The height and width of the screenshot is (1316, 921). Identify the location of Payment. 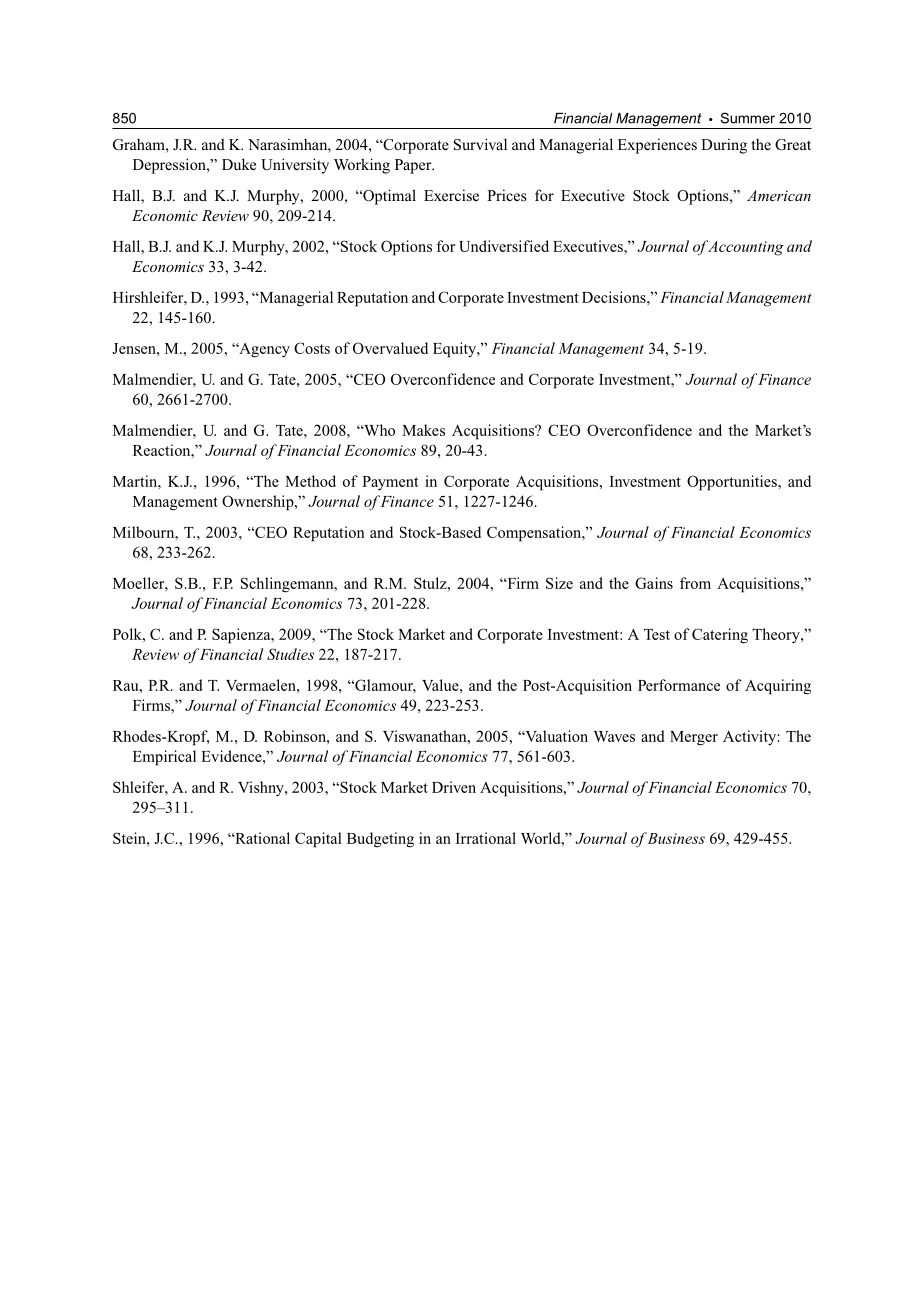
(390, 483).
